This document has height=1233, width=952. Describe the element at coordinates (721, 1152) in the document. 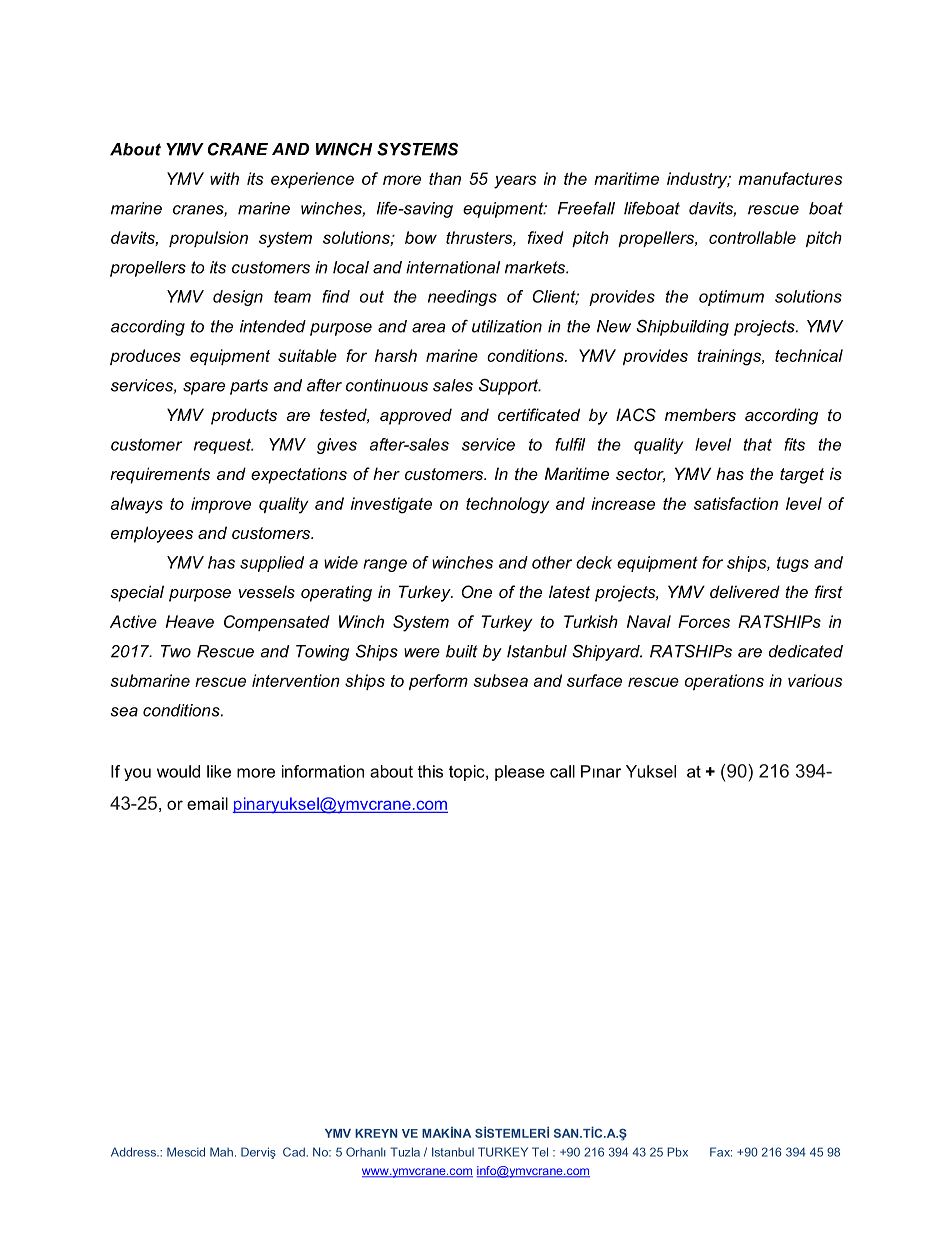

I see `Fax` at that location.
